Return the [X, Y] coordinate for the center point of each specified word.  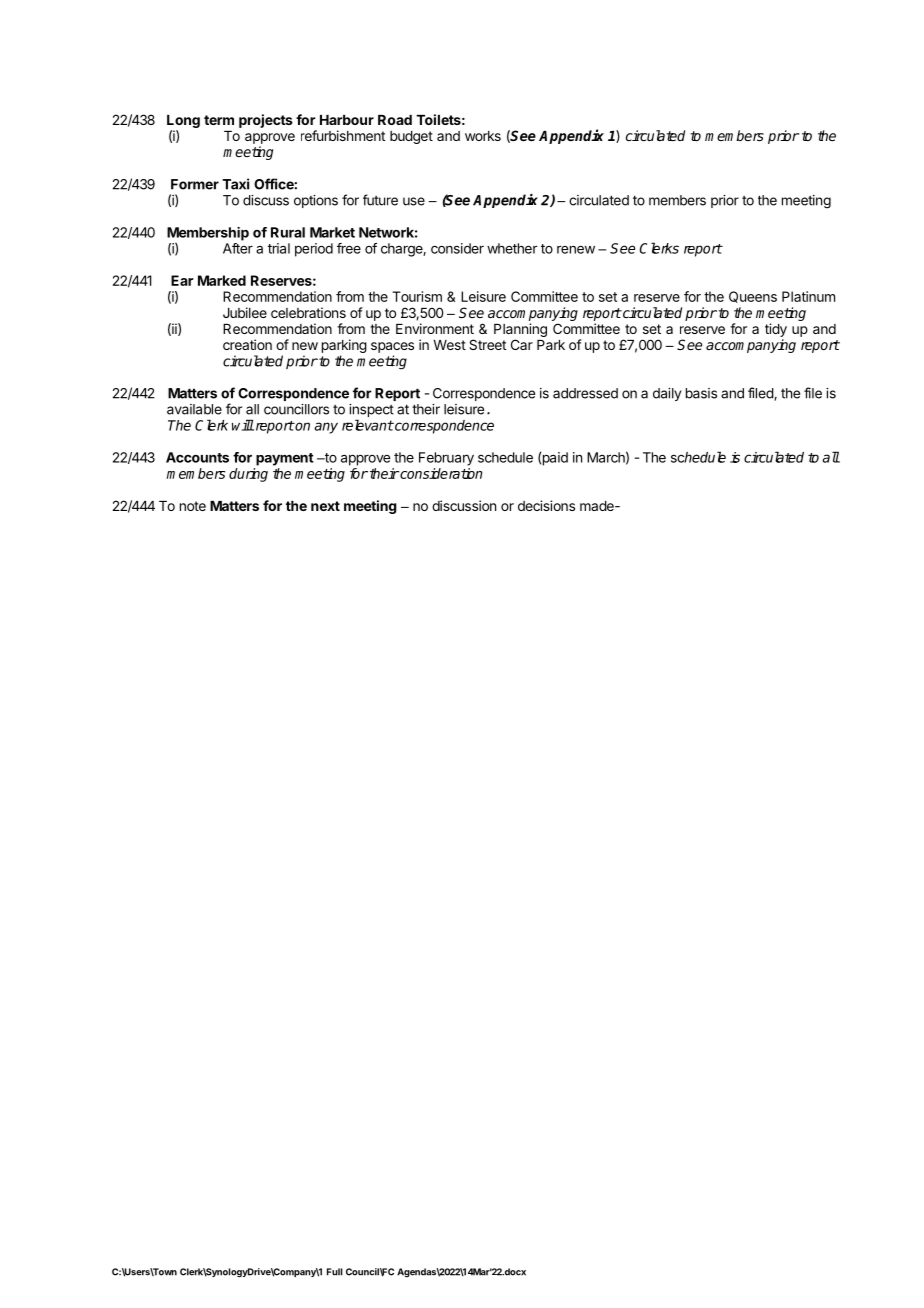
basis [701, 393]
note [193, 506]
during [248, 475]
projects [266, 121]
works [483, 136]
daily [667, 394]
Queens [753, 297]
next [325, 506]
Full [335, 1272]
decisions [546, 505]
